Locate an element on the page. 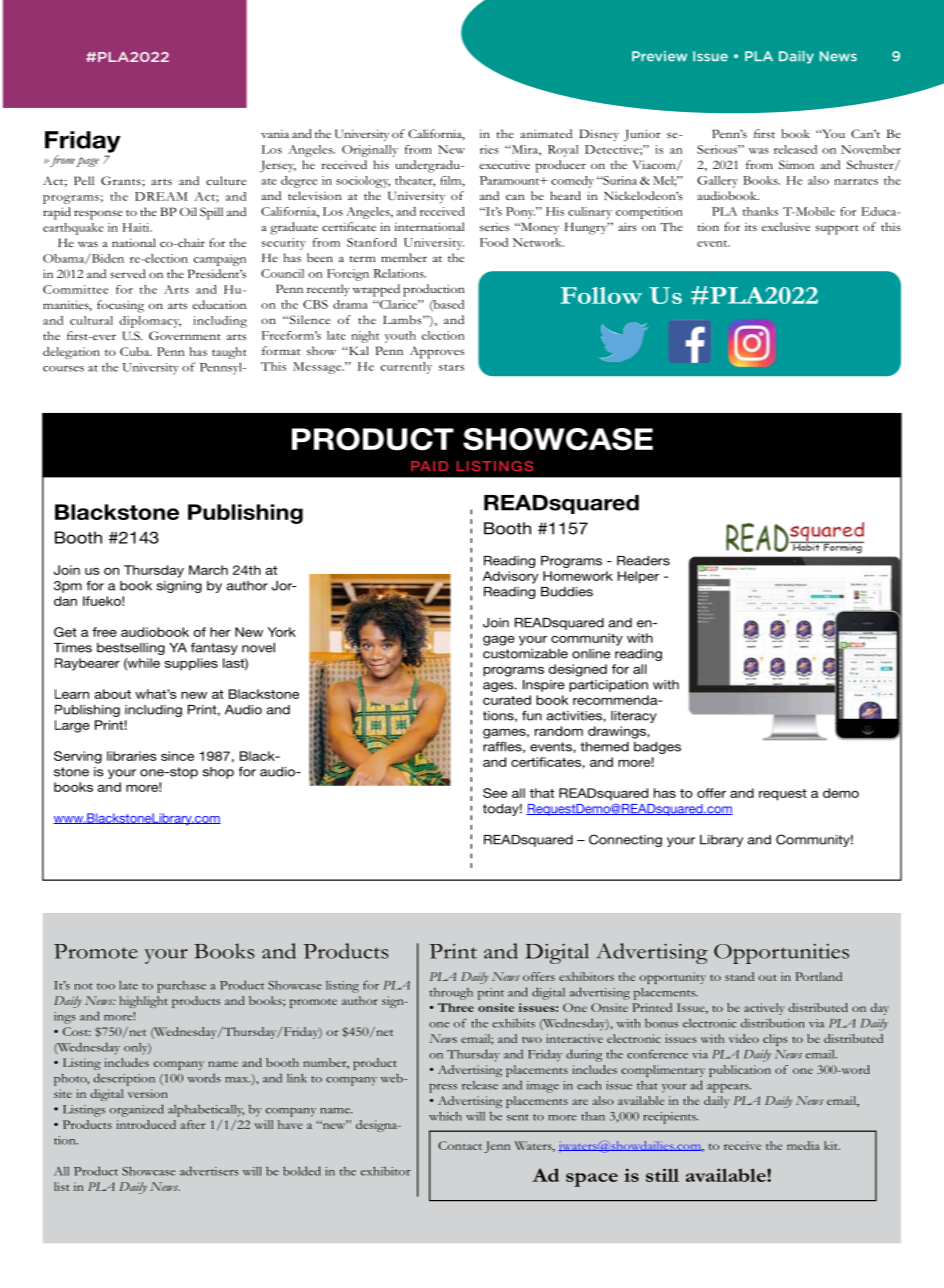 This image has width=944, height=1288. page is located at coordinates (87, 162).
